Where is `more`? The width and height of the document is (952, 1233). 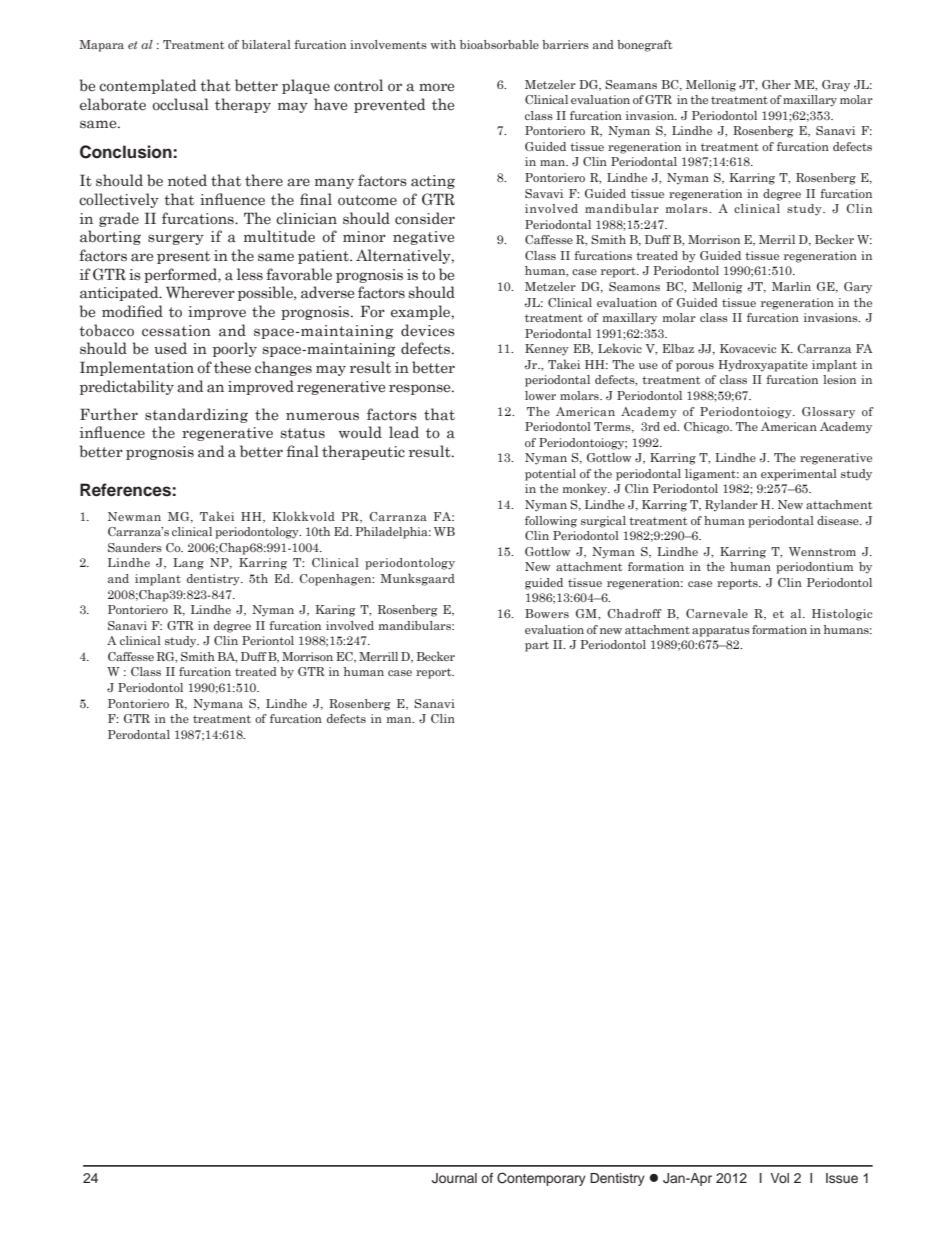
more is located at coordinates (436, 87).
